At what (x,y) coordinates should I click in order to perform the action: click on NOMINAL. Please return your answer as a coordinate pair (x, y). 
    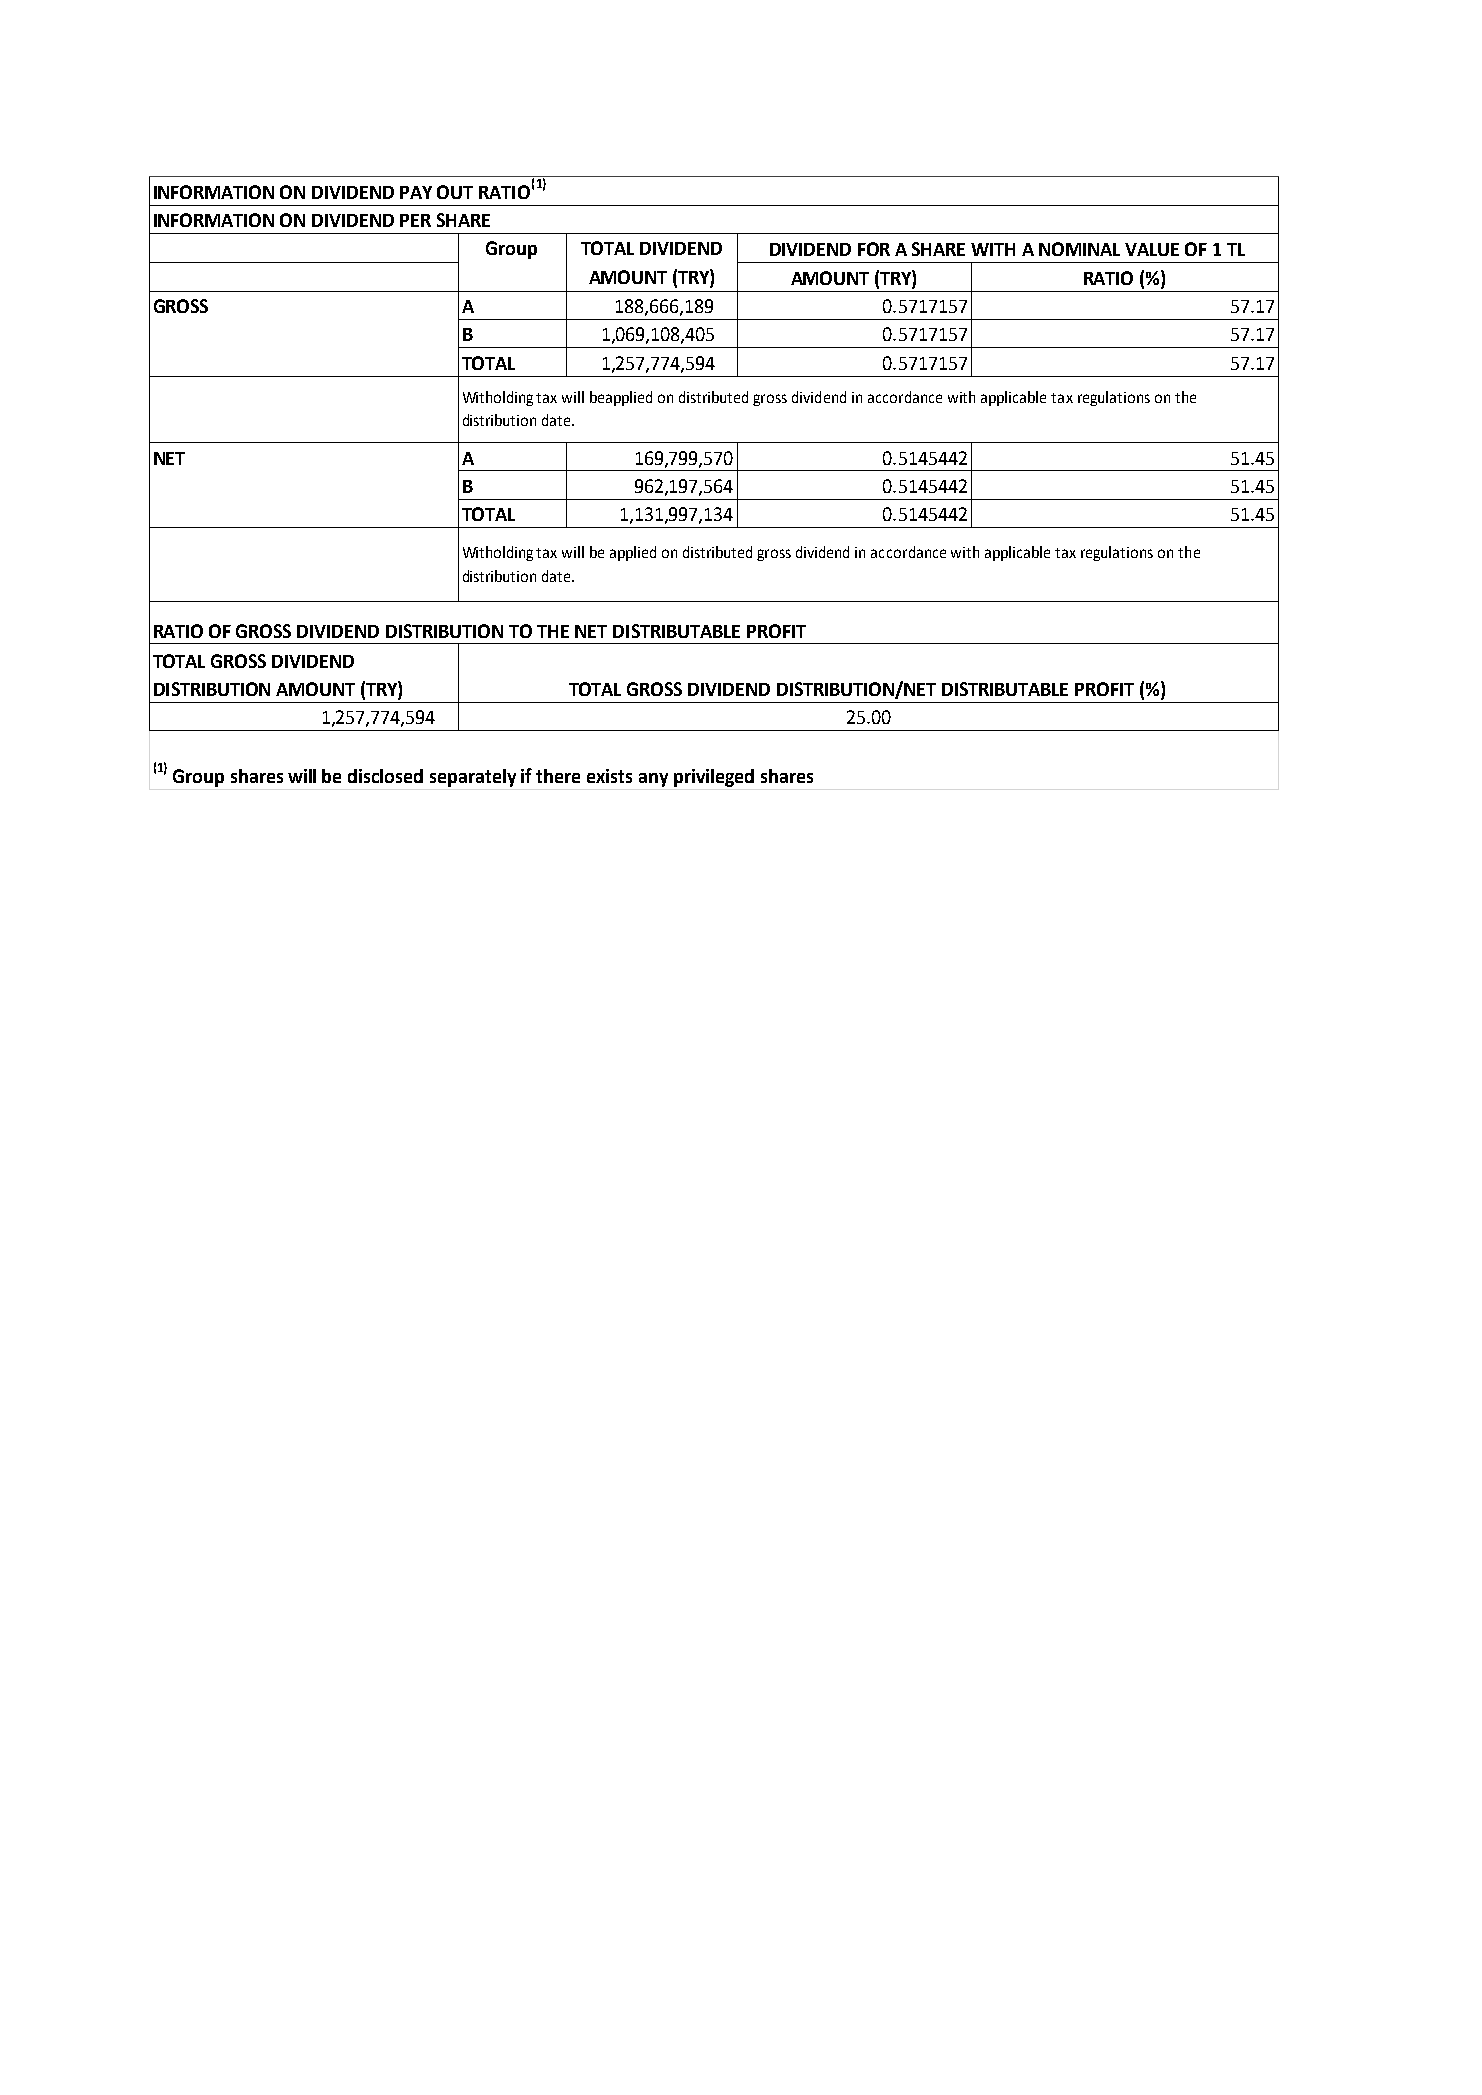
    Looking at the image, I should click on (1079, 249).
